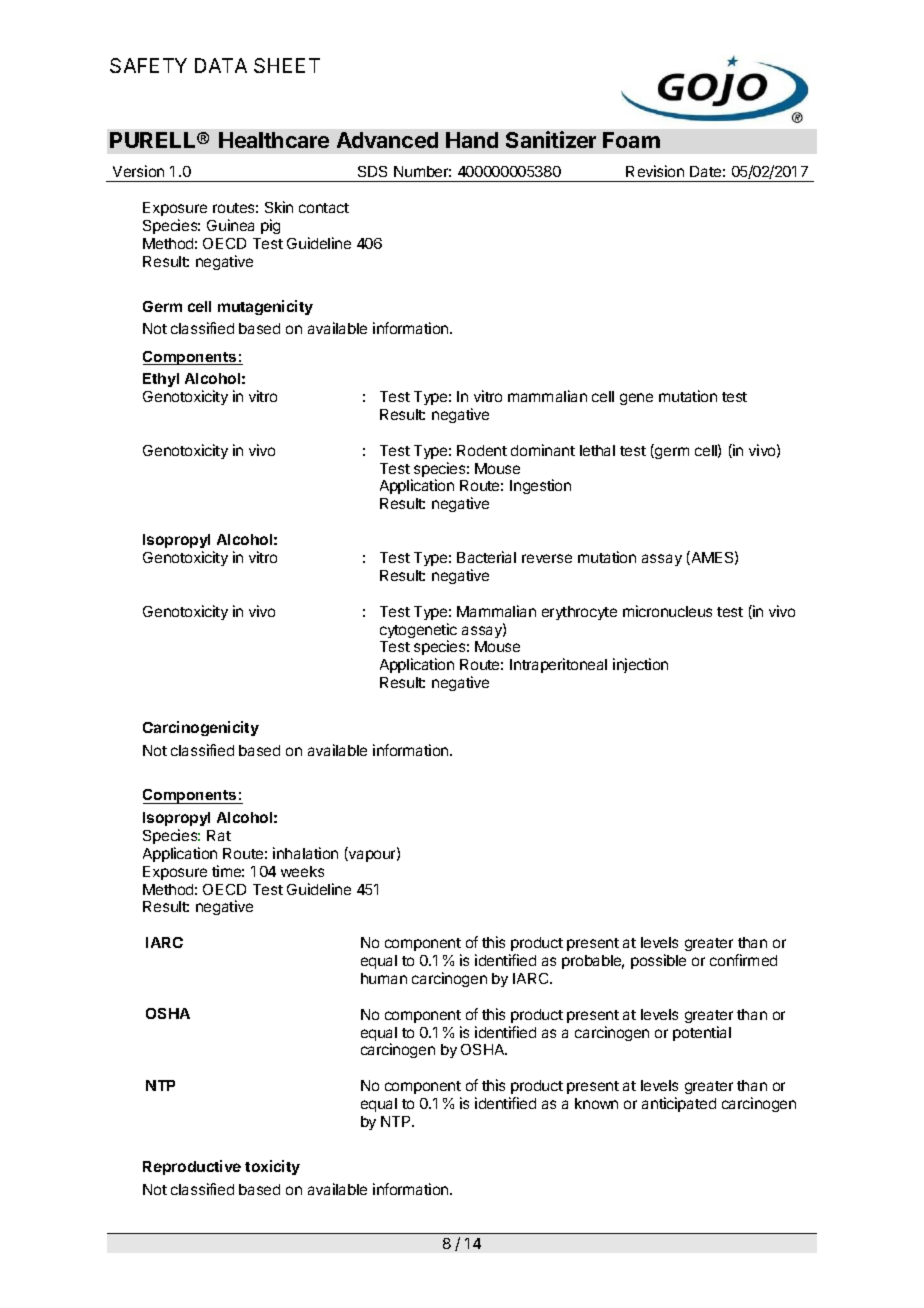  What do you see at coordinates (640, 665) in the page?
I see `injection` at bounding box center [640, 665].
